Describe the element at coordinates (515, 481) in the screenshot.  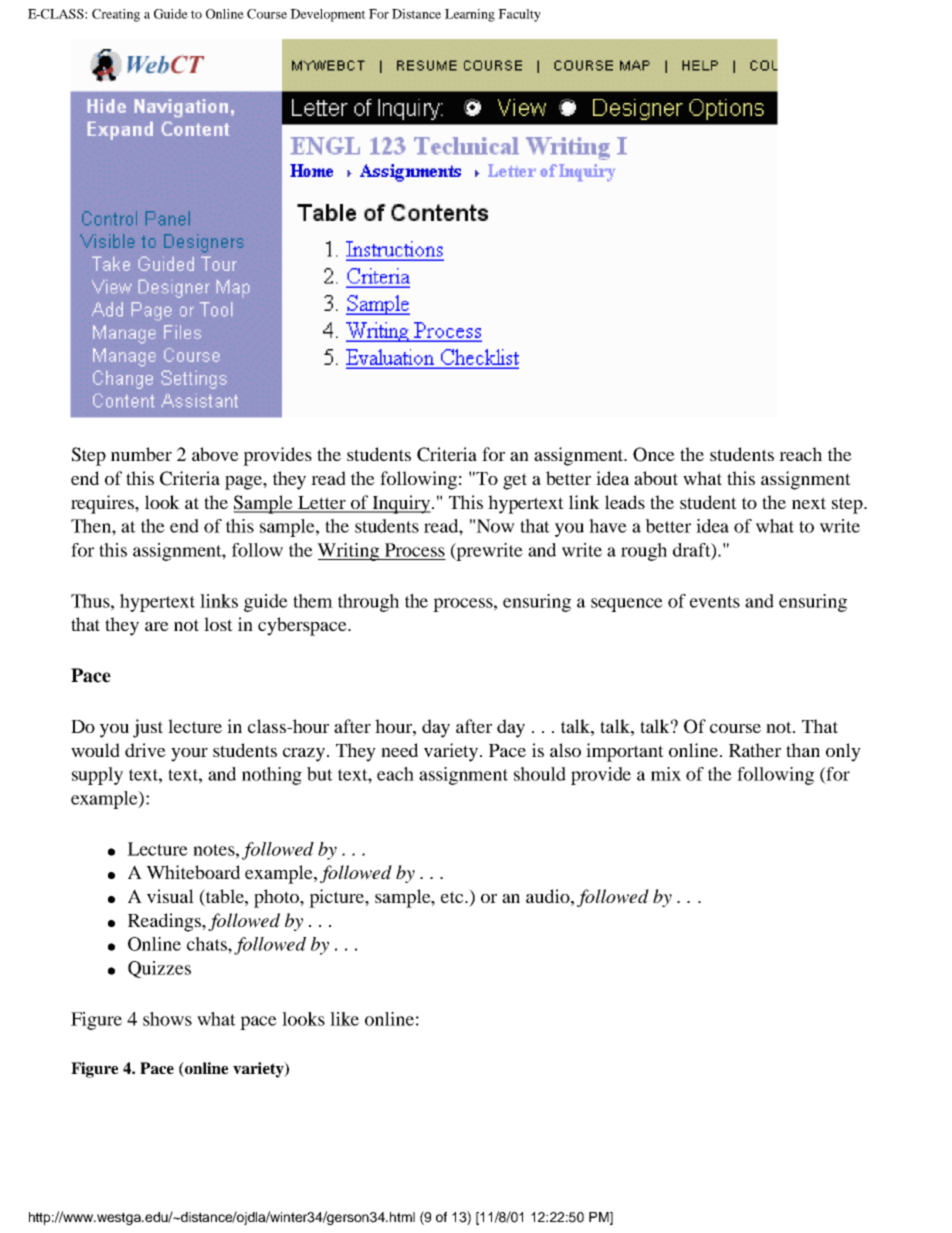
I see `get` at that location.
